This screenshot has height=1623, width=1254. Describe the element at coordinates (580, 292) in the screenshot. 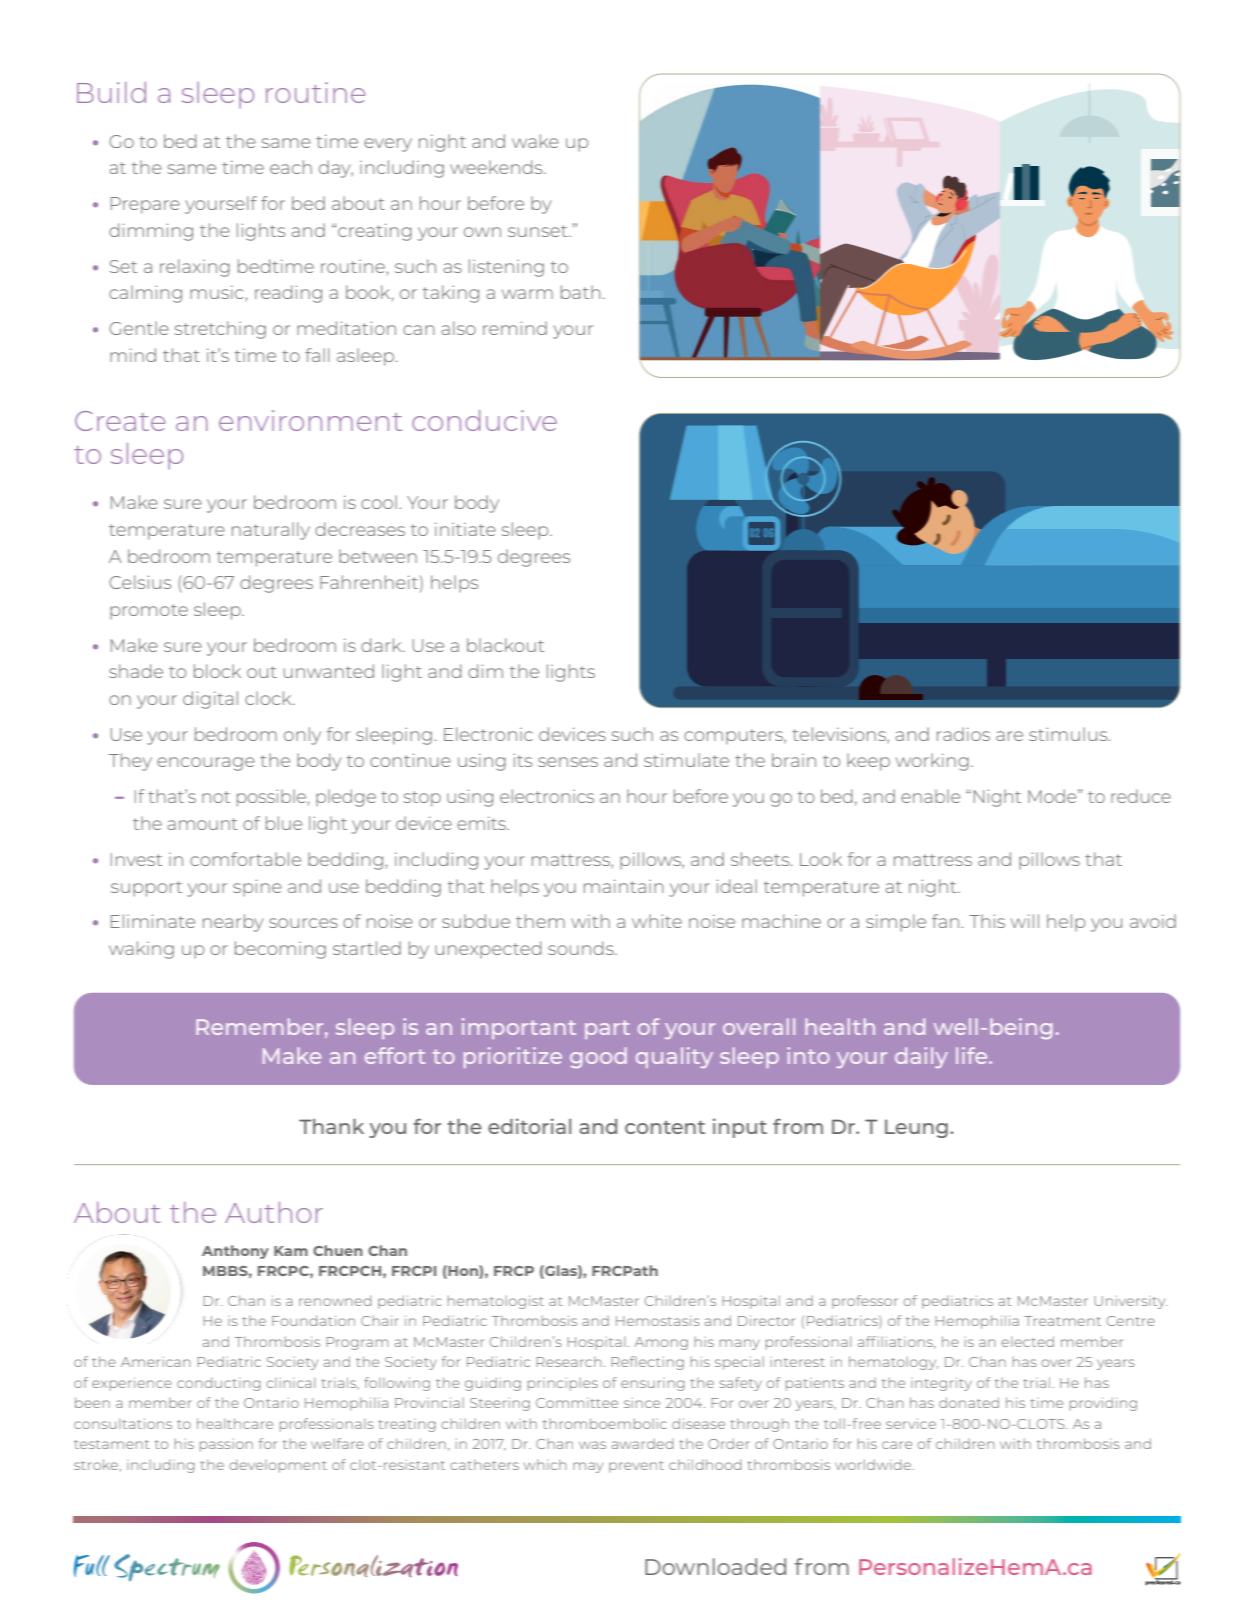

I see `bath` at that location.
